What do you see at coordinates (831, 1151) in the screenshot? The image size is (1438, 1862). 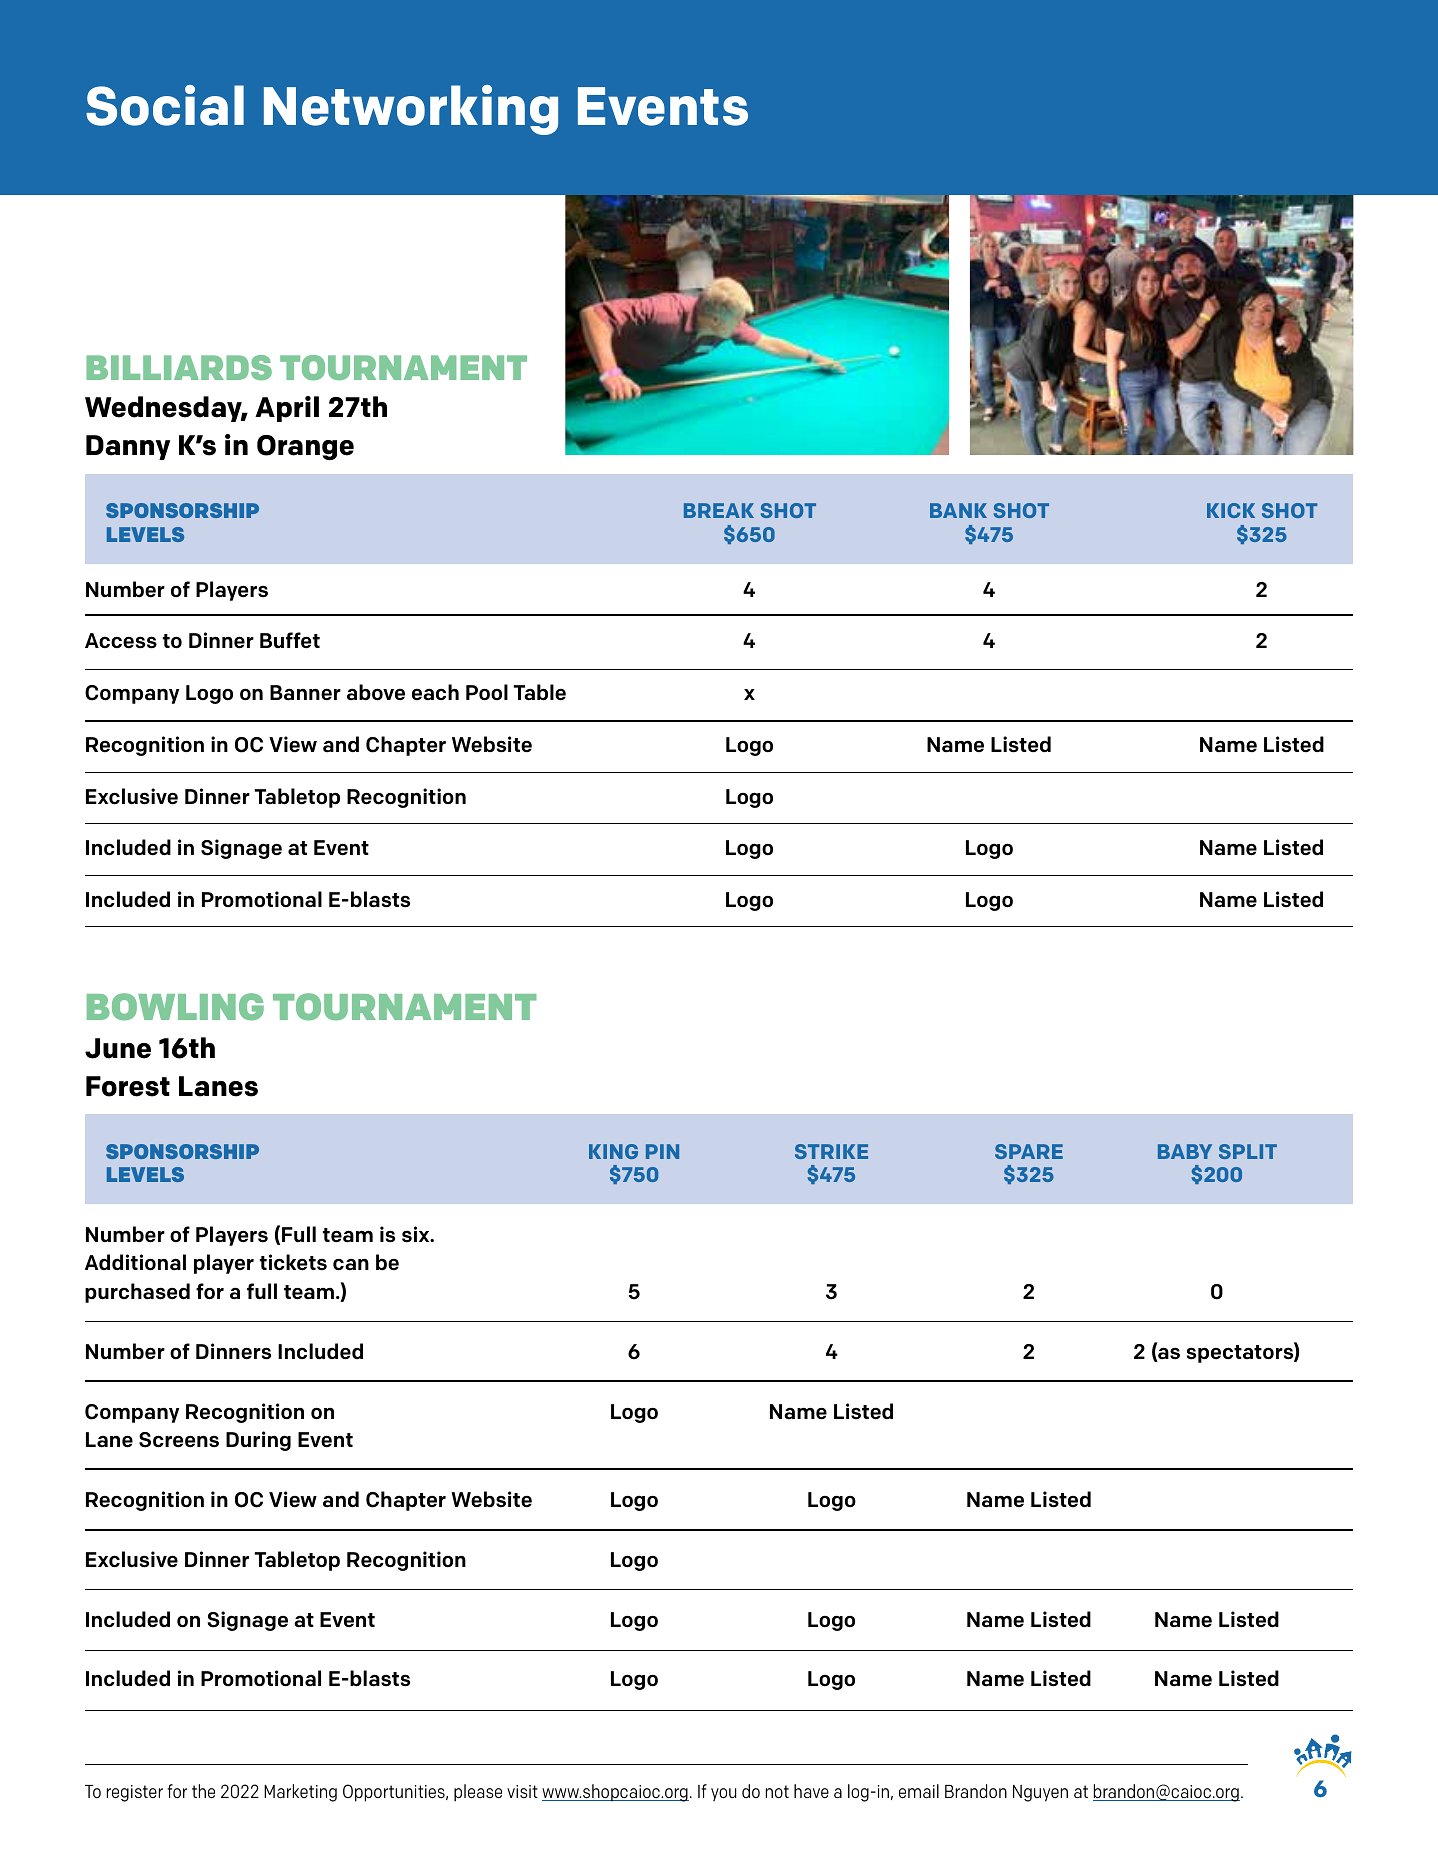 I see `STRIKE` at bounding box center [831, 1151].
